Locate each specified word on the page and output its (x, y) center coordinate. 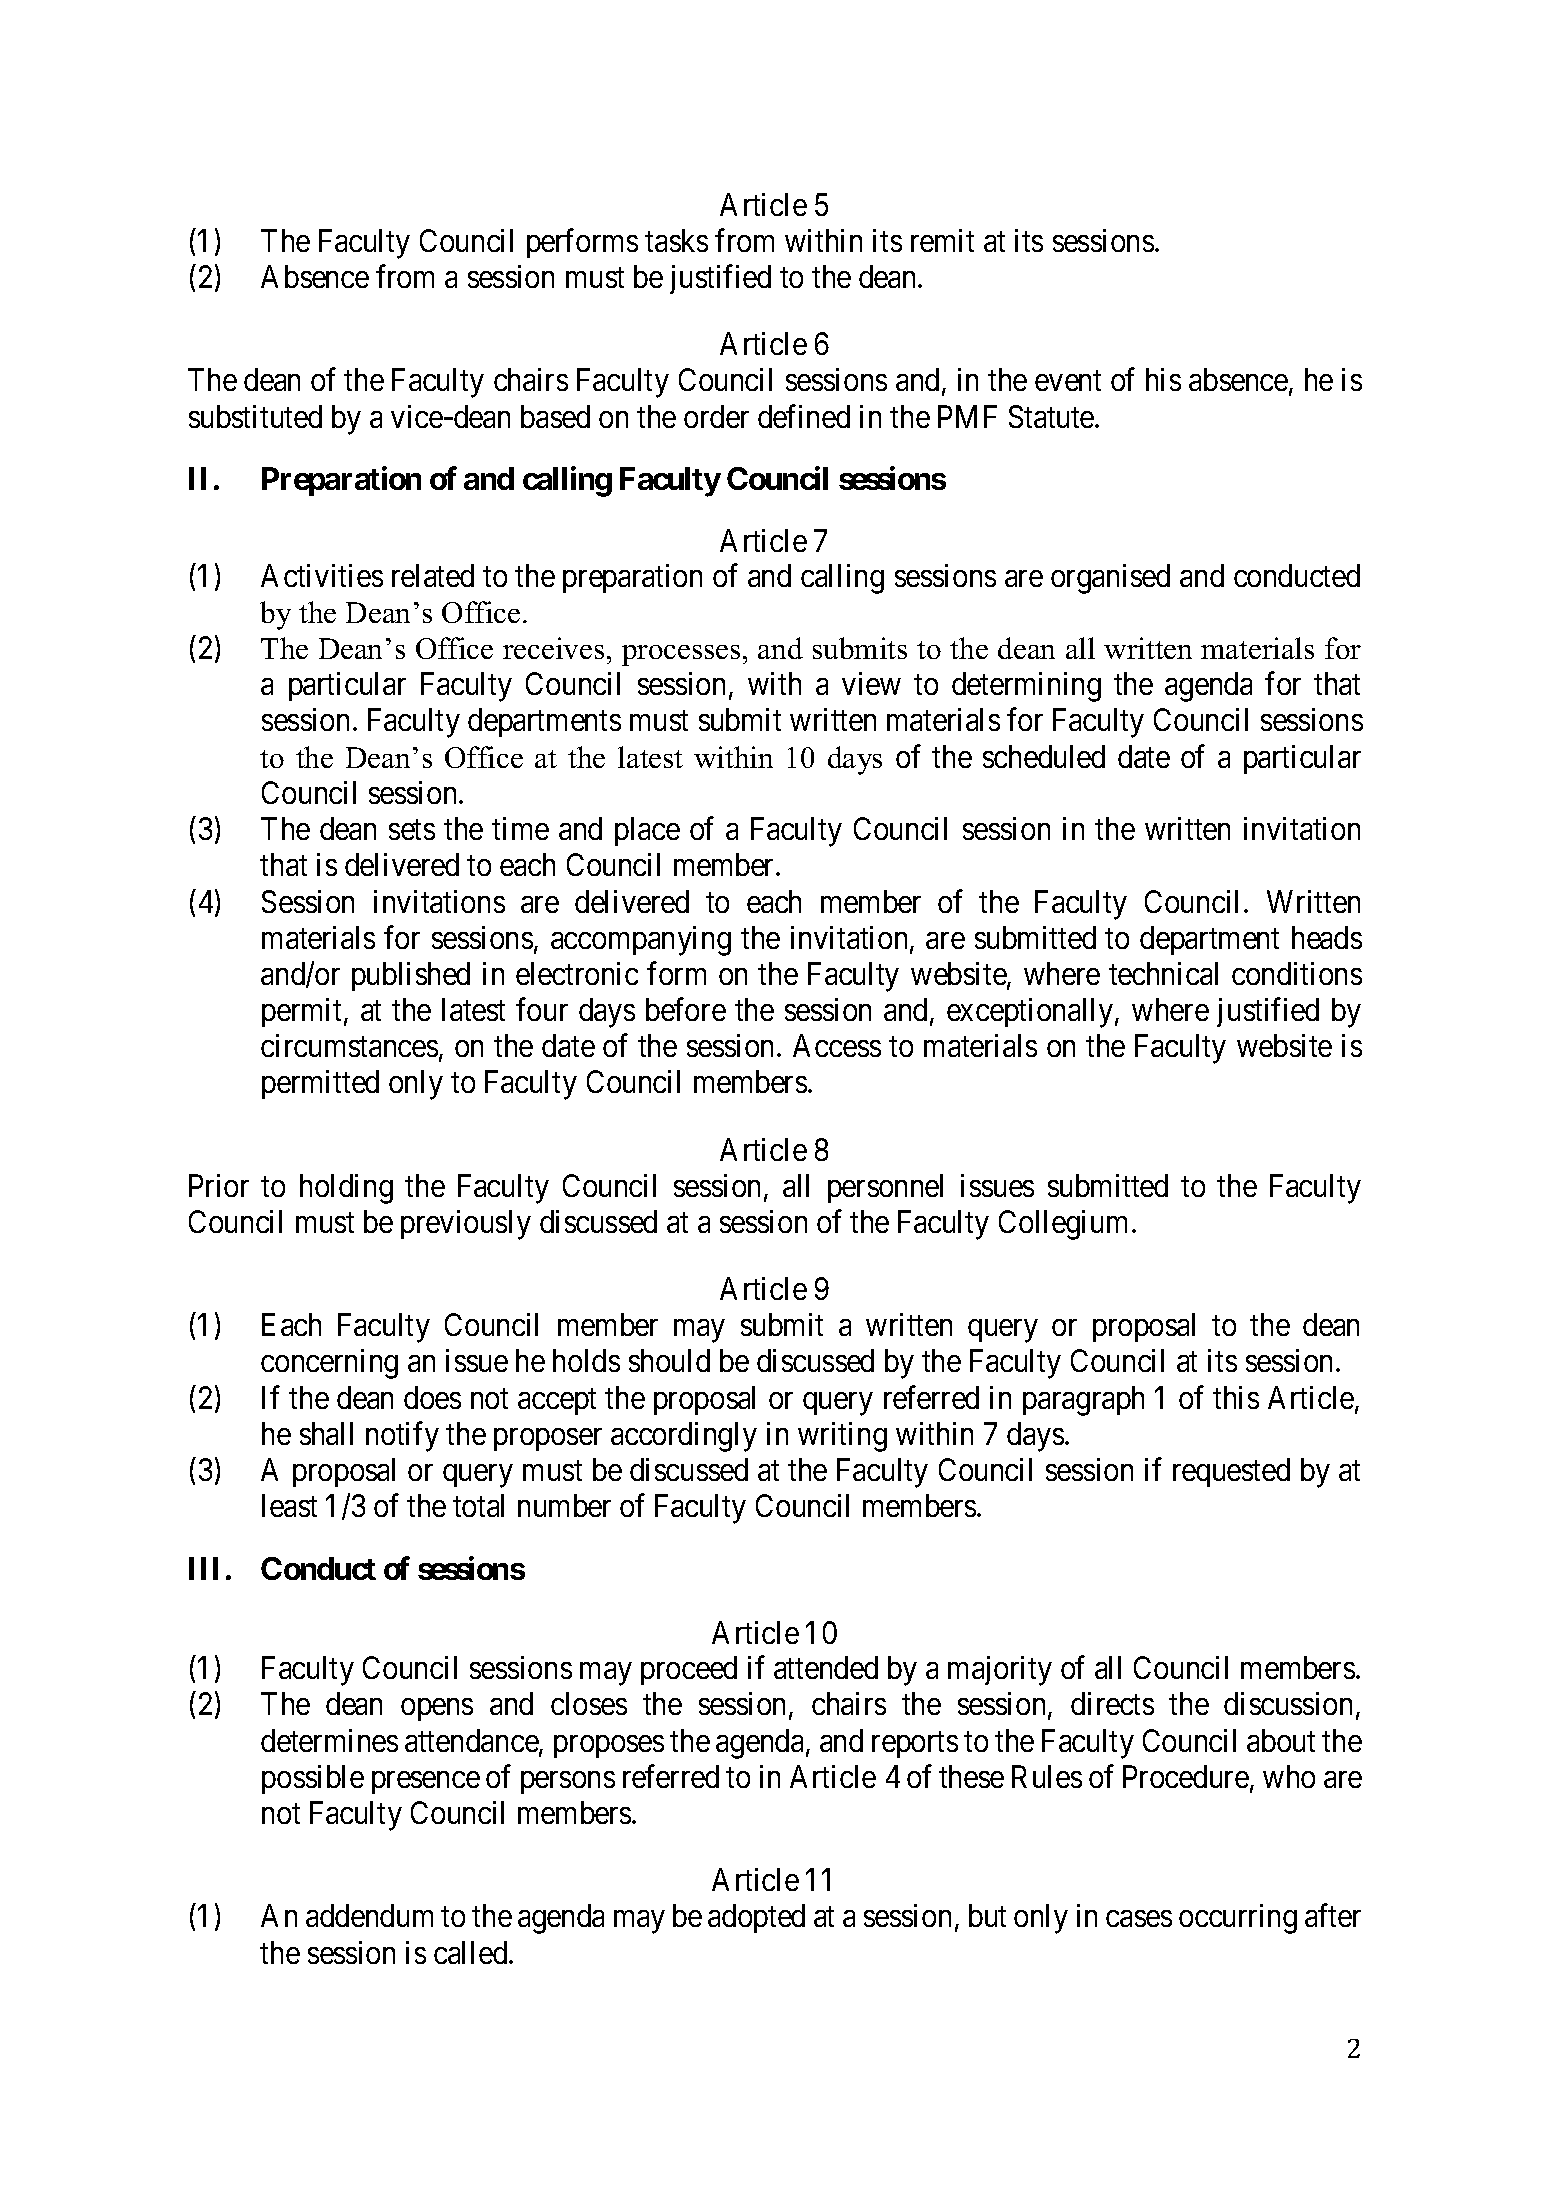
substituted (255, 416)
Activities (322, 575)
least (289, 1505)
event (1068, 381)
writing (842, 1437)
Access (837, 1045)
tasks (676, 240)
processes (681, 655)
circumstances (349, 1045)
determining (1026, 687)
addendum (369, 1915)
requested (1231, 1472)
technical (1163, 973)
